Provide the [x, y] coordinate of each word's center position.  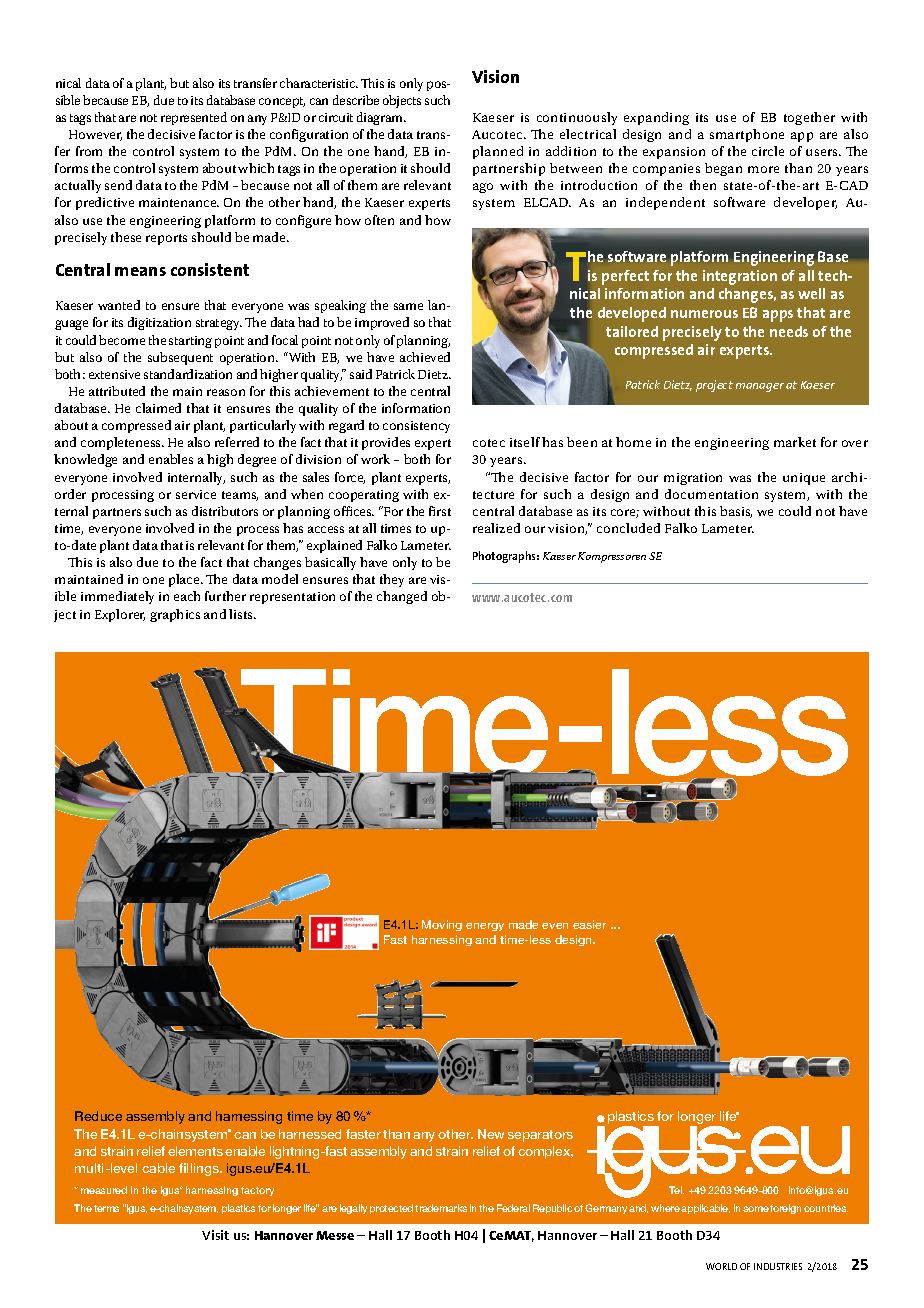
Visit [215, 1235]
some [756, 1209]
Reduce [98, 1116]
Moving [442, 925]
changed [402, 597]
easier [589, 924]
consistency [416, 427]
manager [760, 387]
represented [194, 118]
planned [498, 152]
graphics [175, 615]
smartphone [747, 135]
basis [736, 512]
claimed [158, 408]
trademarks [441, 1208]
